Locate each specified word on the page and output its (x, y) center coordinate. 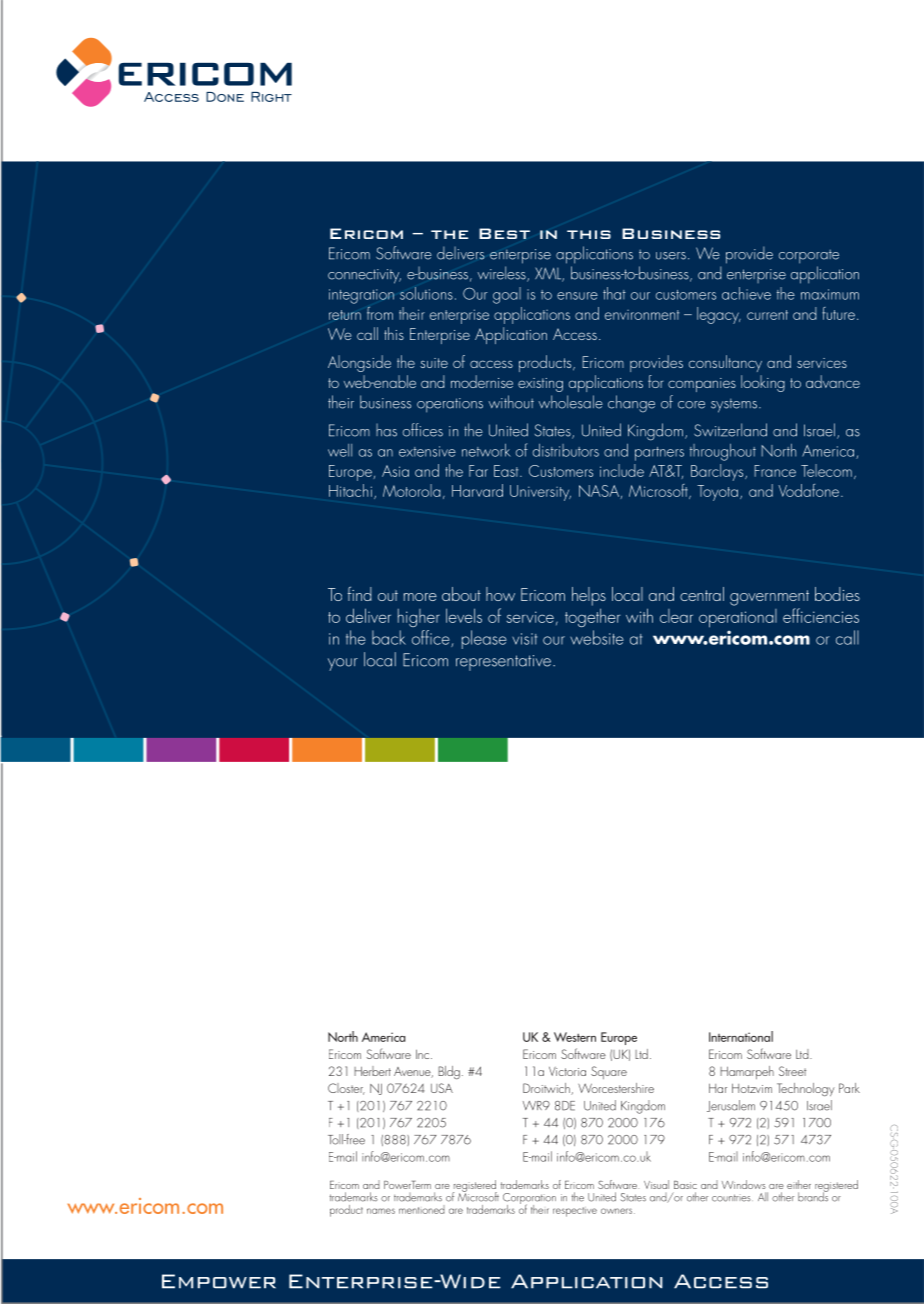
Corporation (529, 1200)
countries (732, 1198)
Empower (219, 1281)
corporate (809, 257)
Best (504, 233)
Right (271, 97)
